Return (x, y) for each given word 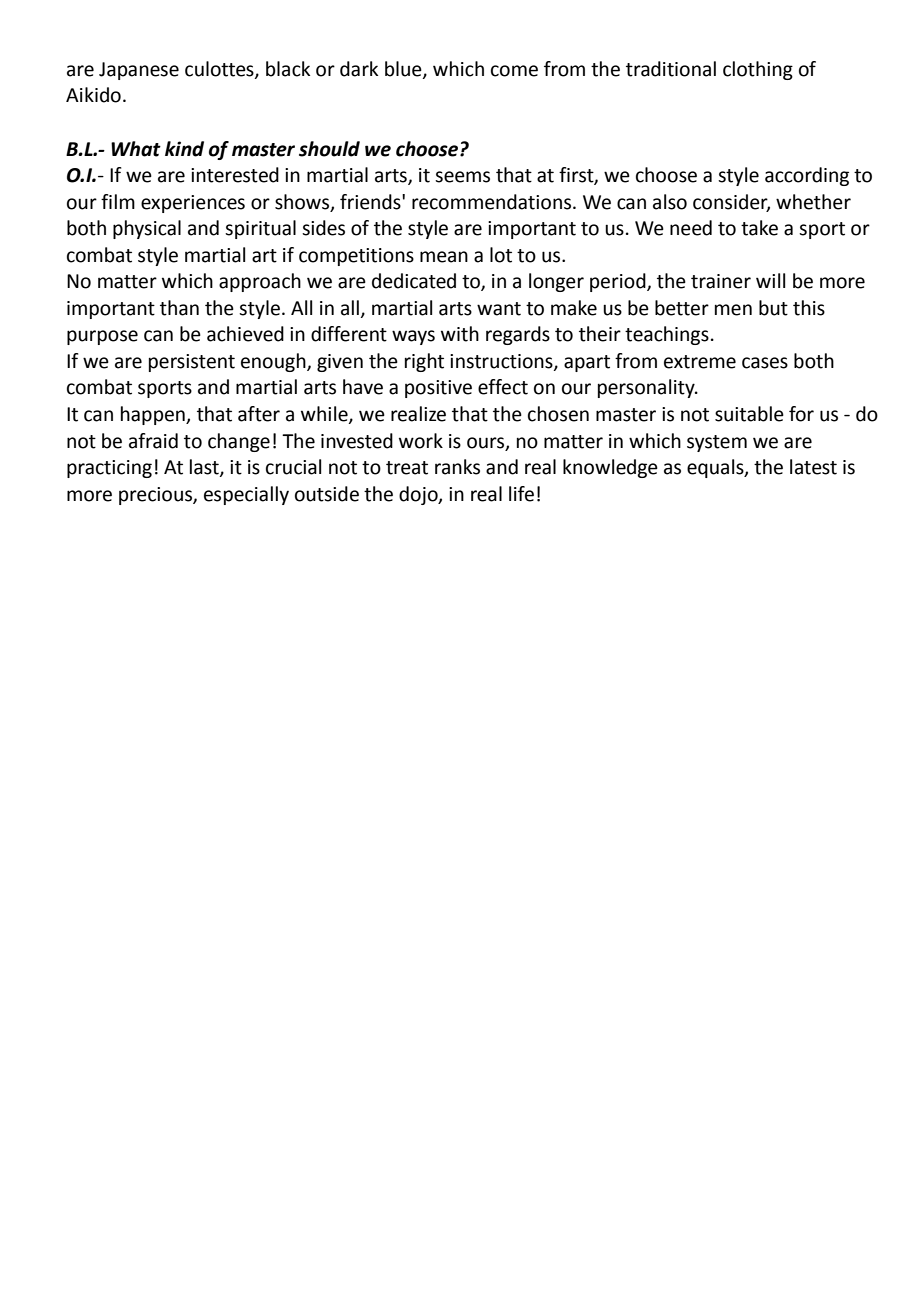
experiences (193, 204)
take (759, 228)
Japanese (139, 71)
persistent (192, 363)
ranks (457, 467)
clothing (758, 70)
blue (404, 69)
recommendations (493, 202)
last (205, 468)
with (460, 334)
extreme (700, 362)
